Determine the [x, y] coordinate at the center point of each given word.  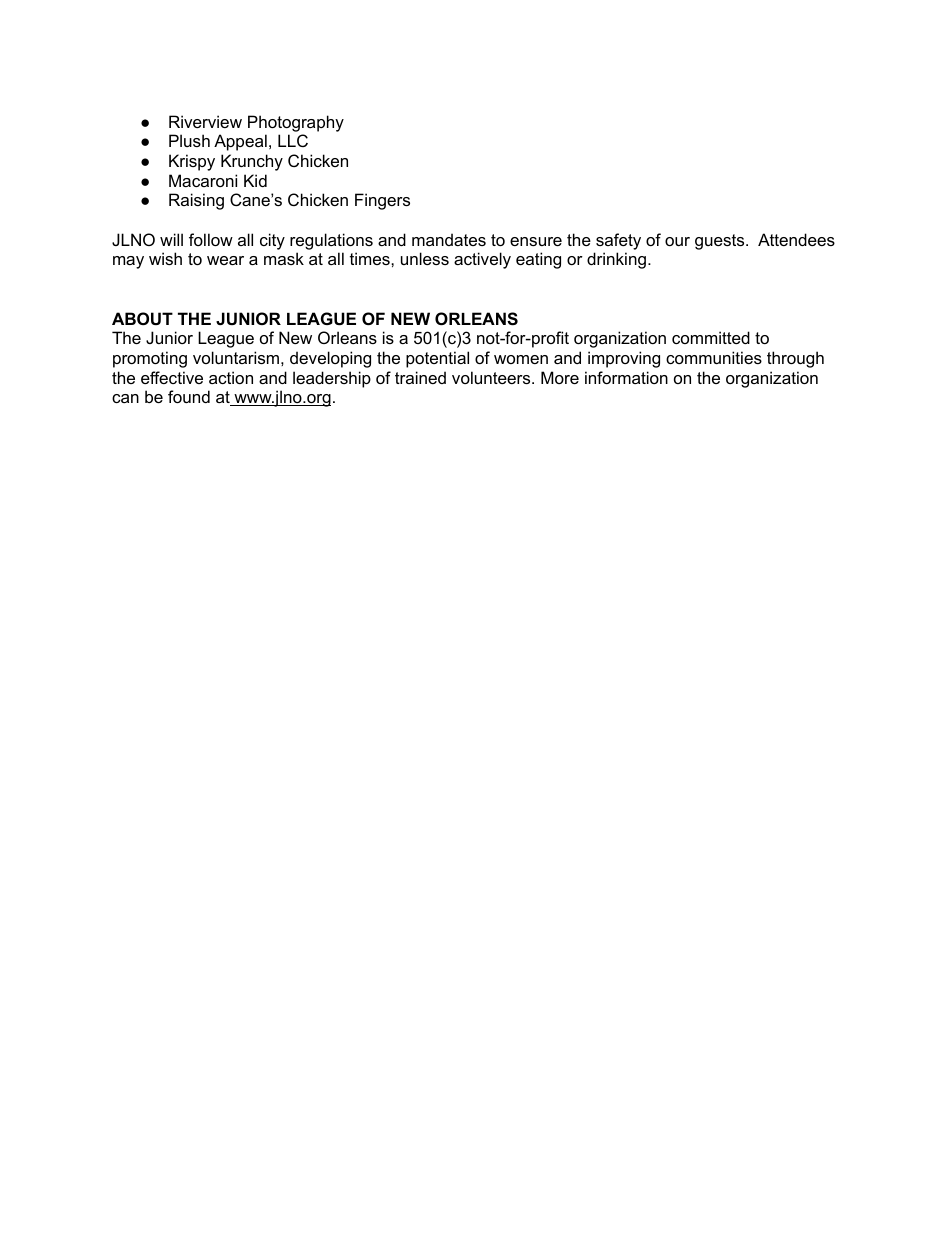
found [189, 396]
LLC [293, 140]
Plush [189, 140]
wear [225, 260]
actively [482, 260]
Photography [296, 123]
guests [721, 242]
